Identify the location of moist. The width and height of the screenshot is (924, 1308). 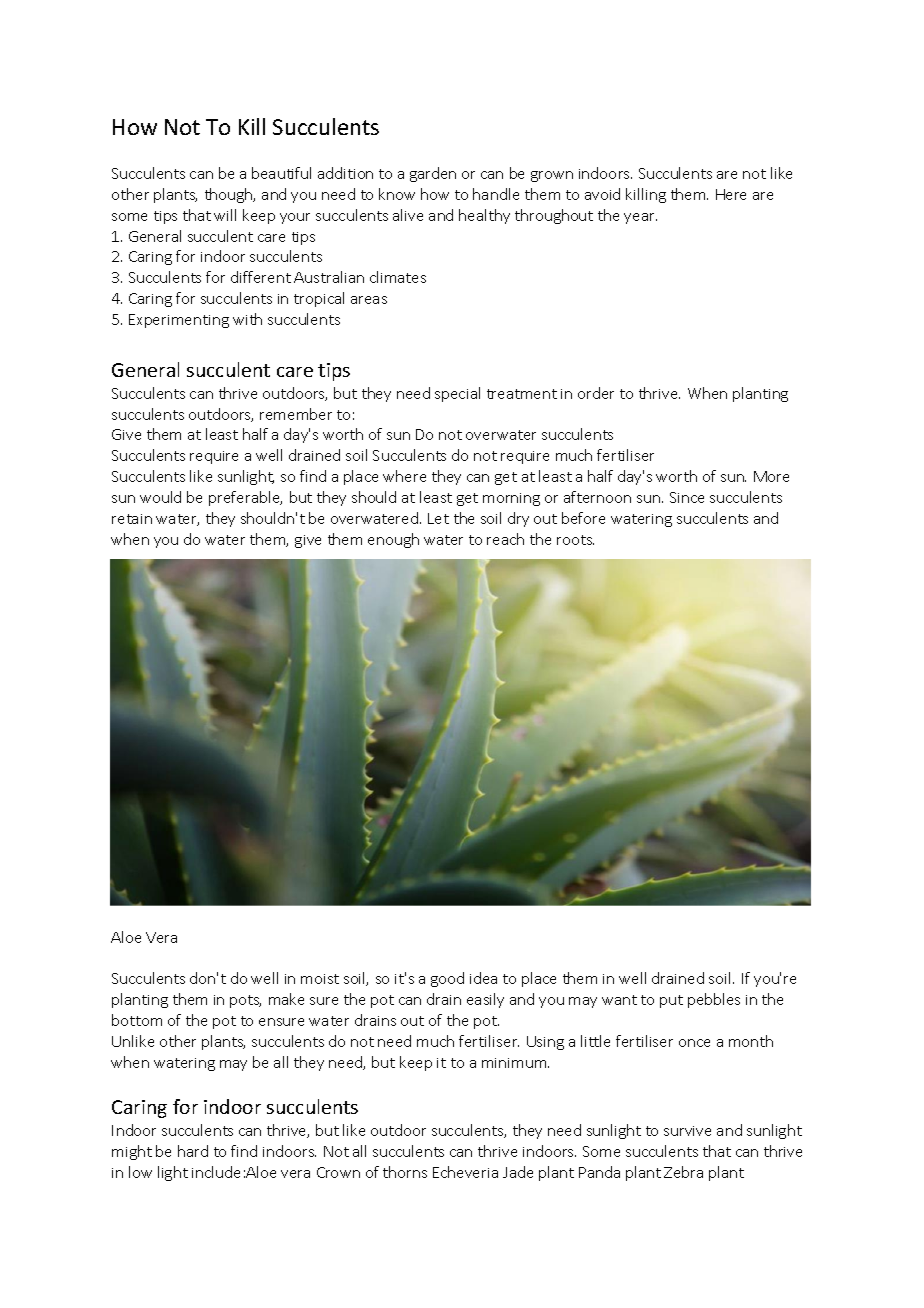
(320, 979).
